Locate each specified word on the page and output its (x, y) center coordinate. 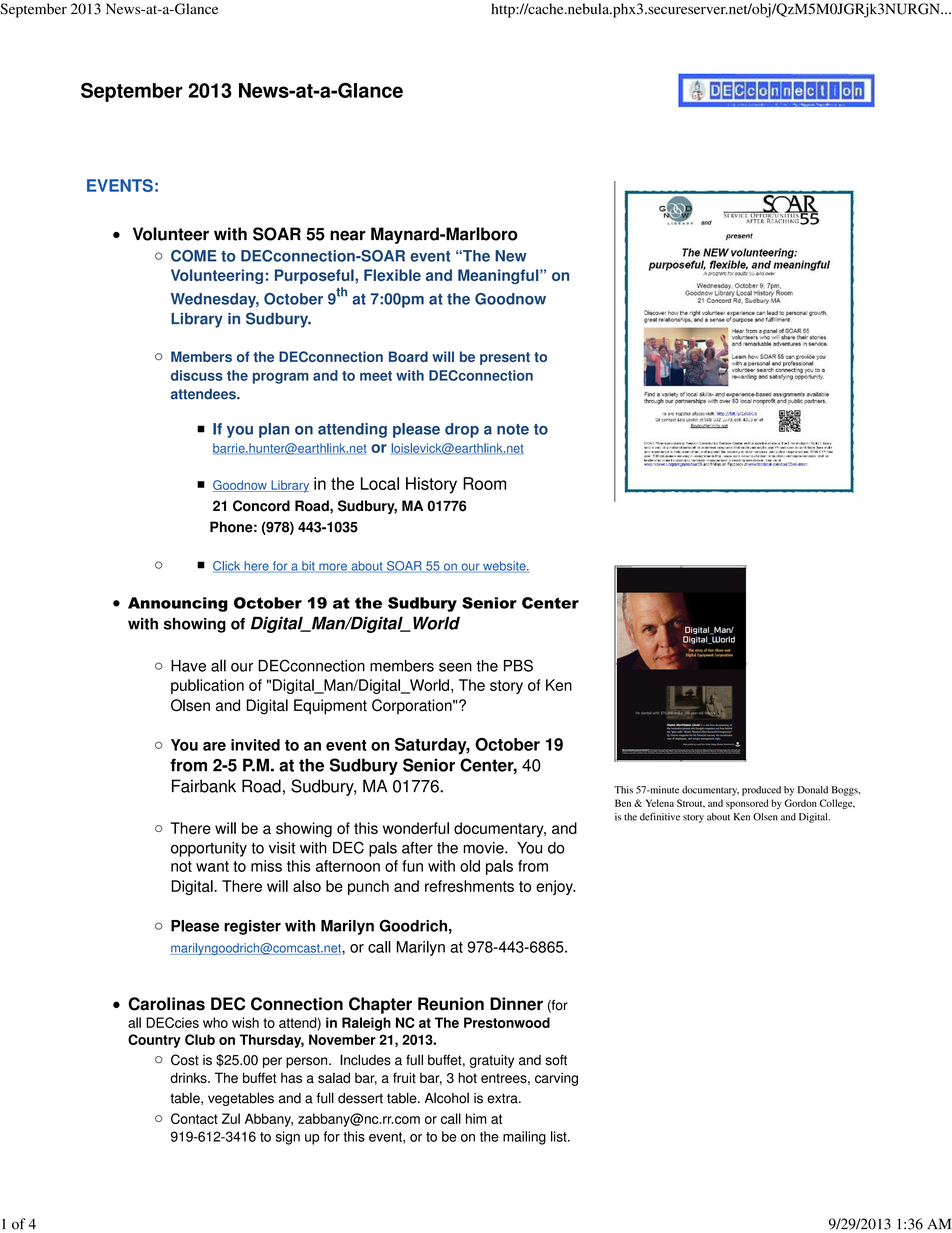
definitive (660, 817)
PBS (518, 665)
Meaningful (499, 276)
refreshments (469, 886)
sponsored (747, 804)
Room (484, 483)
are (214, 746)
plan (274, 430)
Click (228, 567)
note (513, 429)
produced (761, 791)
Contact (194, 1118)
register (252, 927)
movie (484, 848)
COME (194, 256)
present (505, 358)
